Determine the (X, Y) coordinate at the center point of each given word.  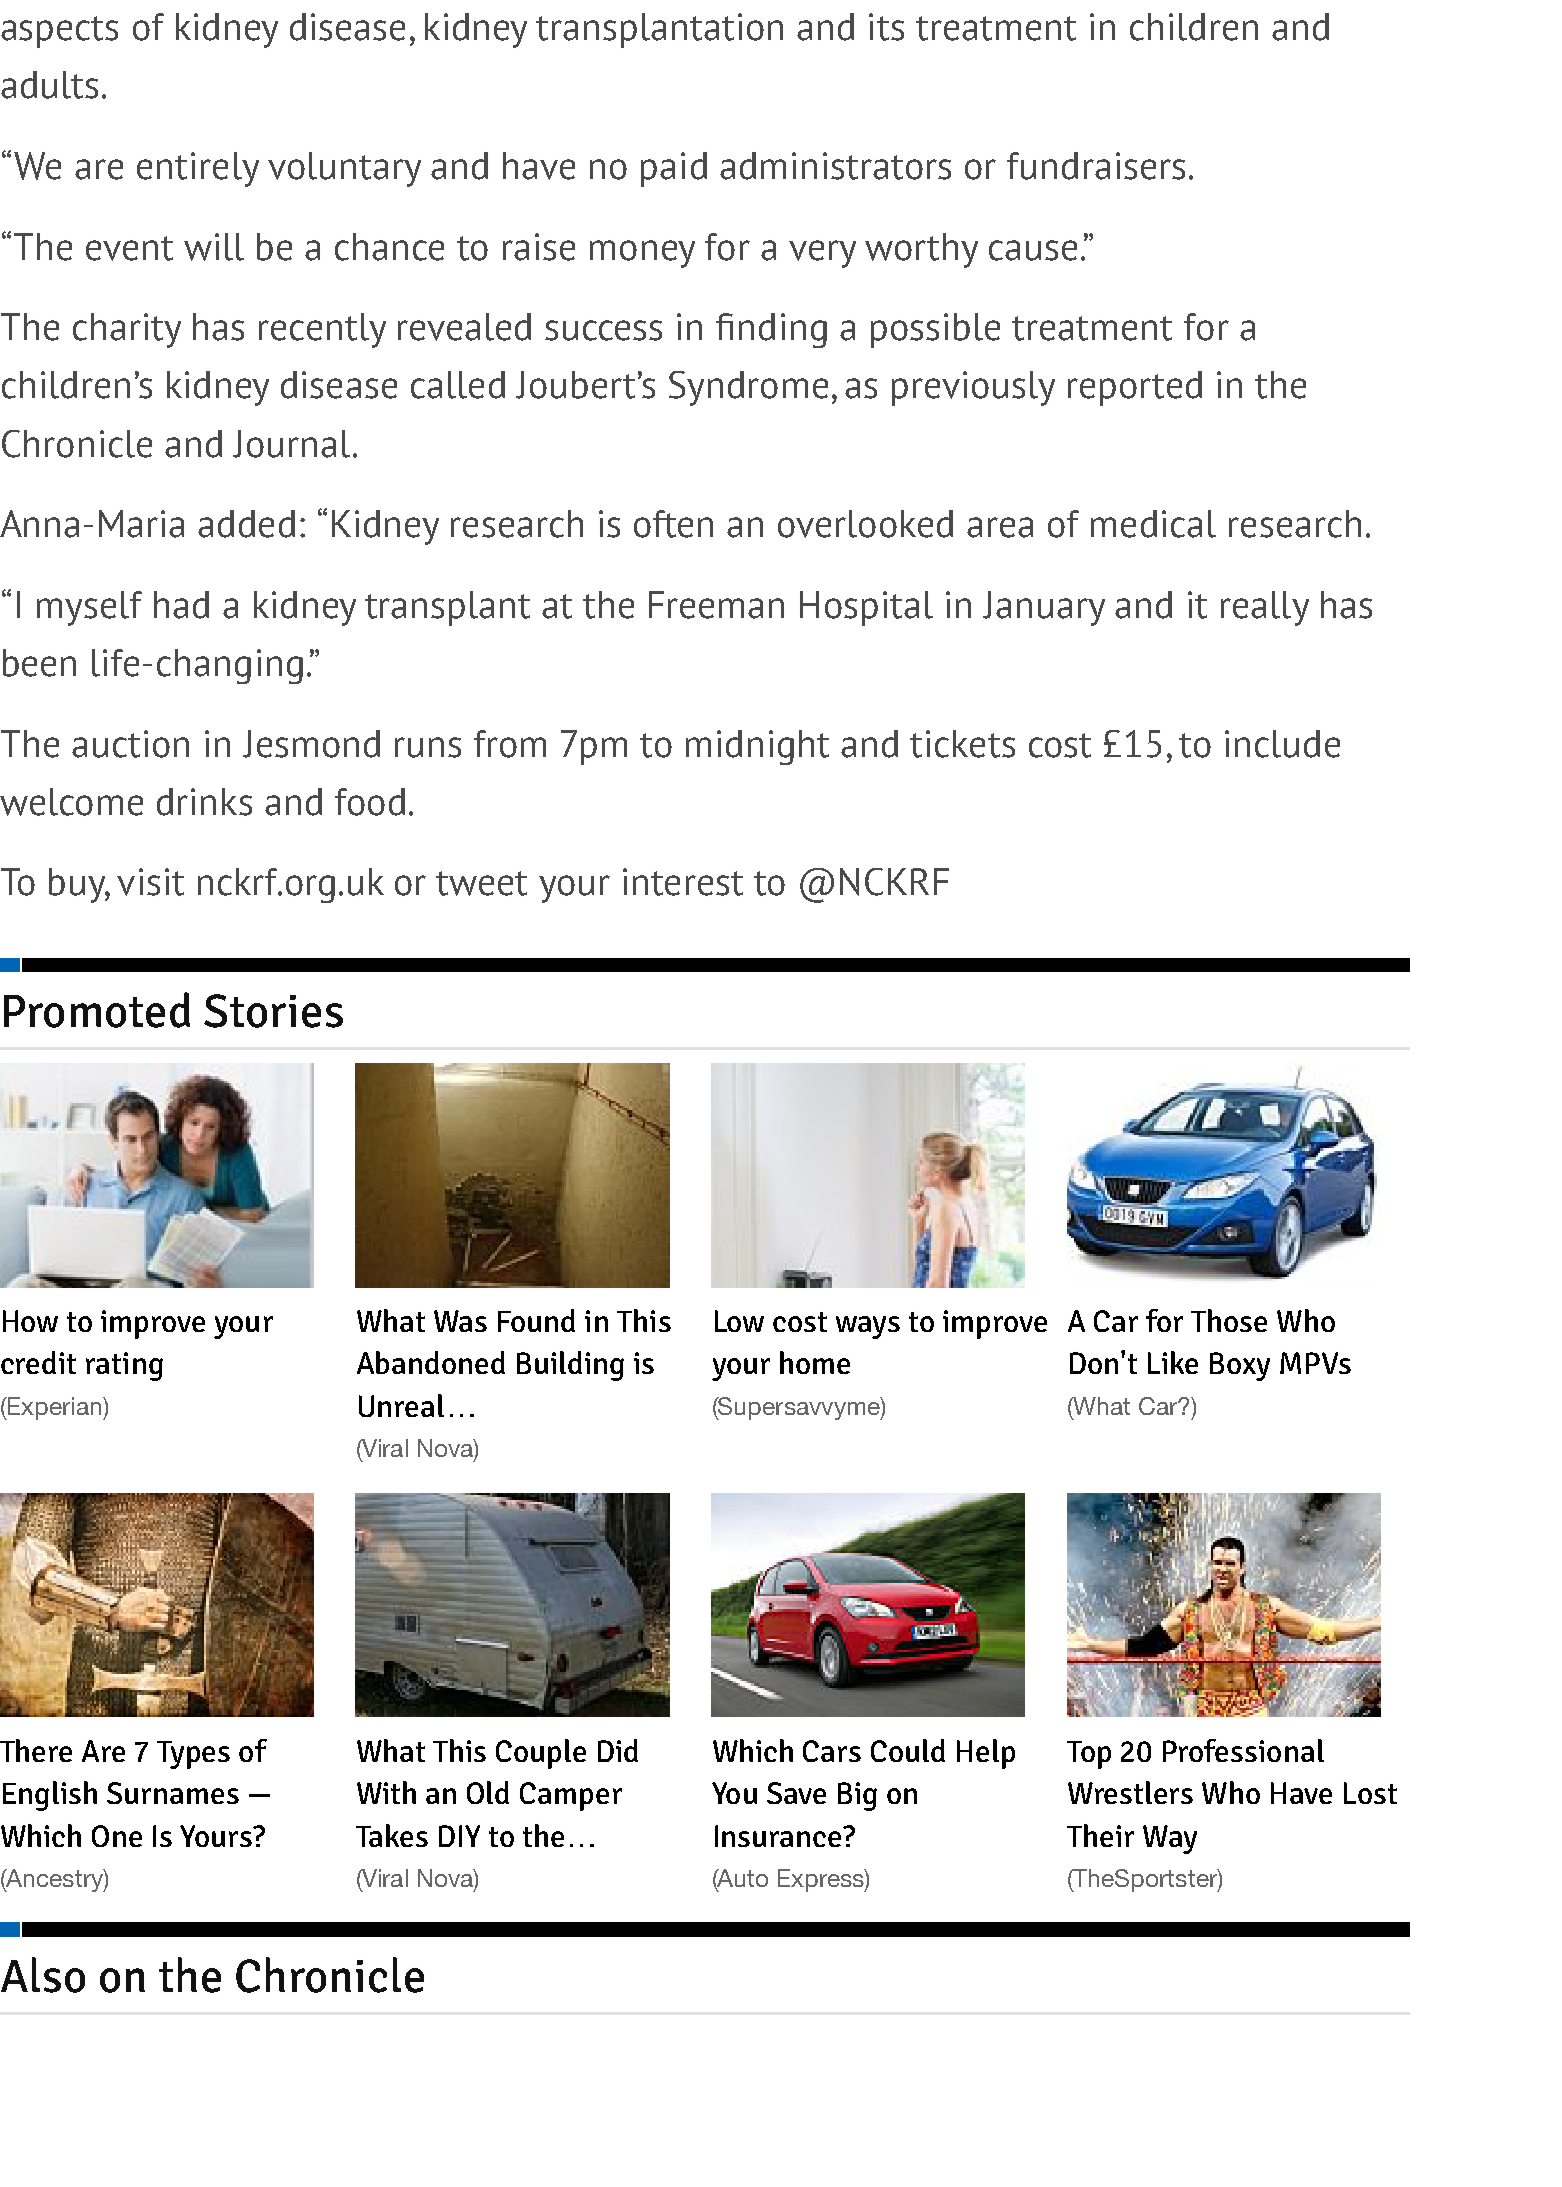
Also (43, 1975)
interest (683, 882)
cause (1033, 250)
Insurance (779, 1836)
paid (674, 169)
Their (1100, 1835)
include (1282, 744)
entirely (198, 169)
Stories (273, 1011)
